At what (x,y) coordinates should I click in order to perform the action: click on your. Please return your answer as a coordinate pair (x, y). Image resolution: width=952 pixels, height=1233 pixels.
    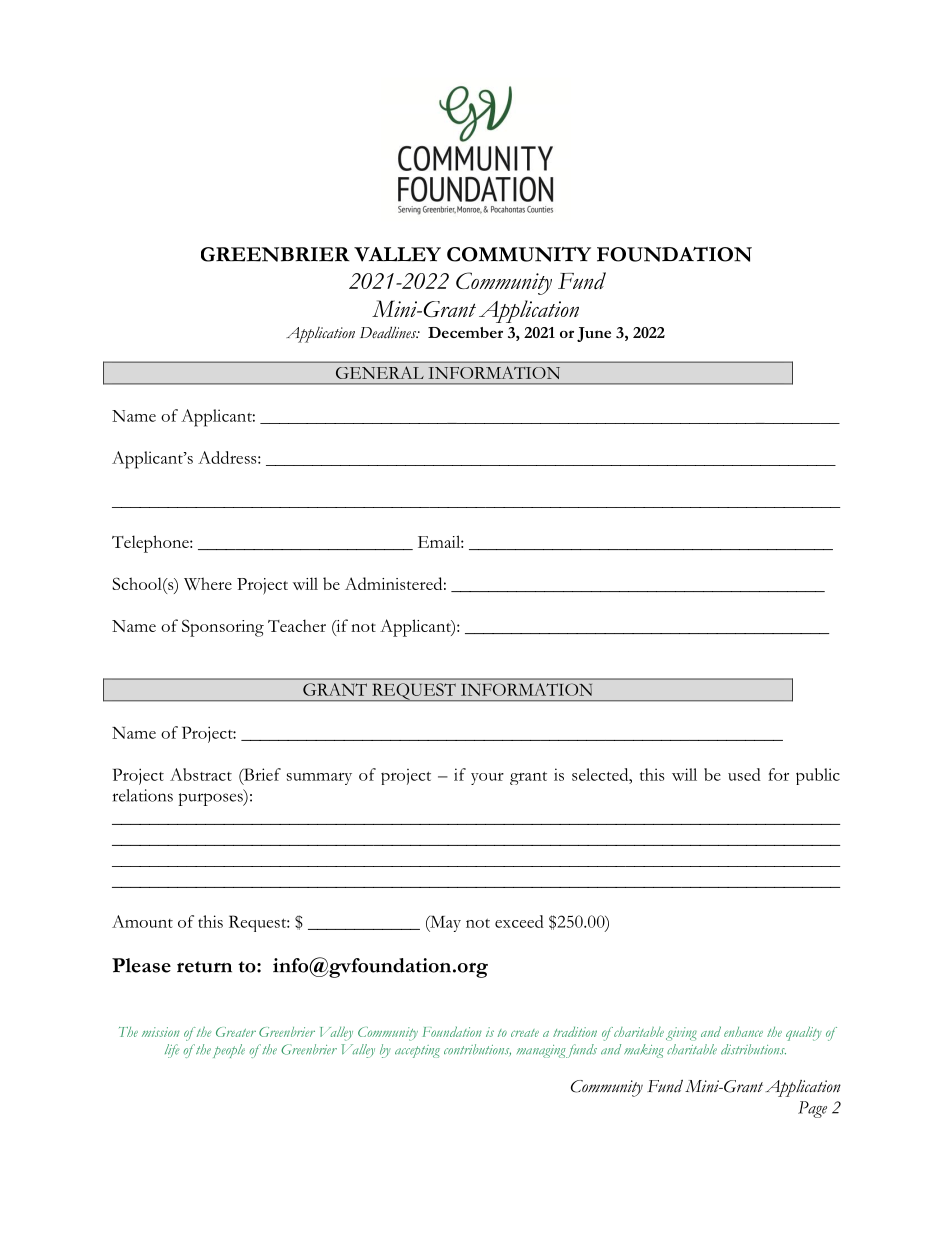
    Looking at the image, I should click on (487, 779).
